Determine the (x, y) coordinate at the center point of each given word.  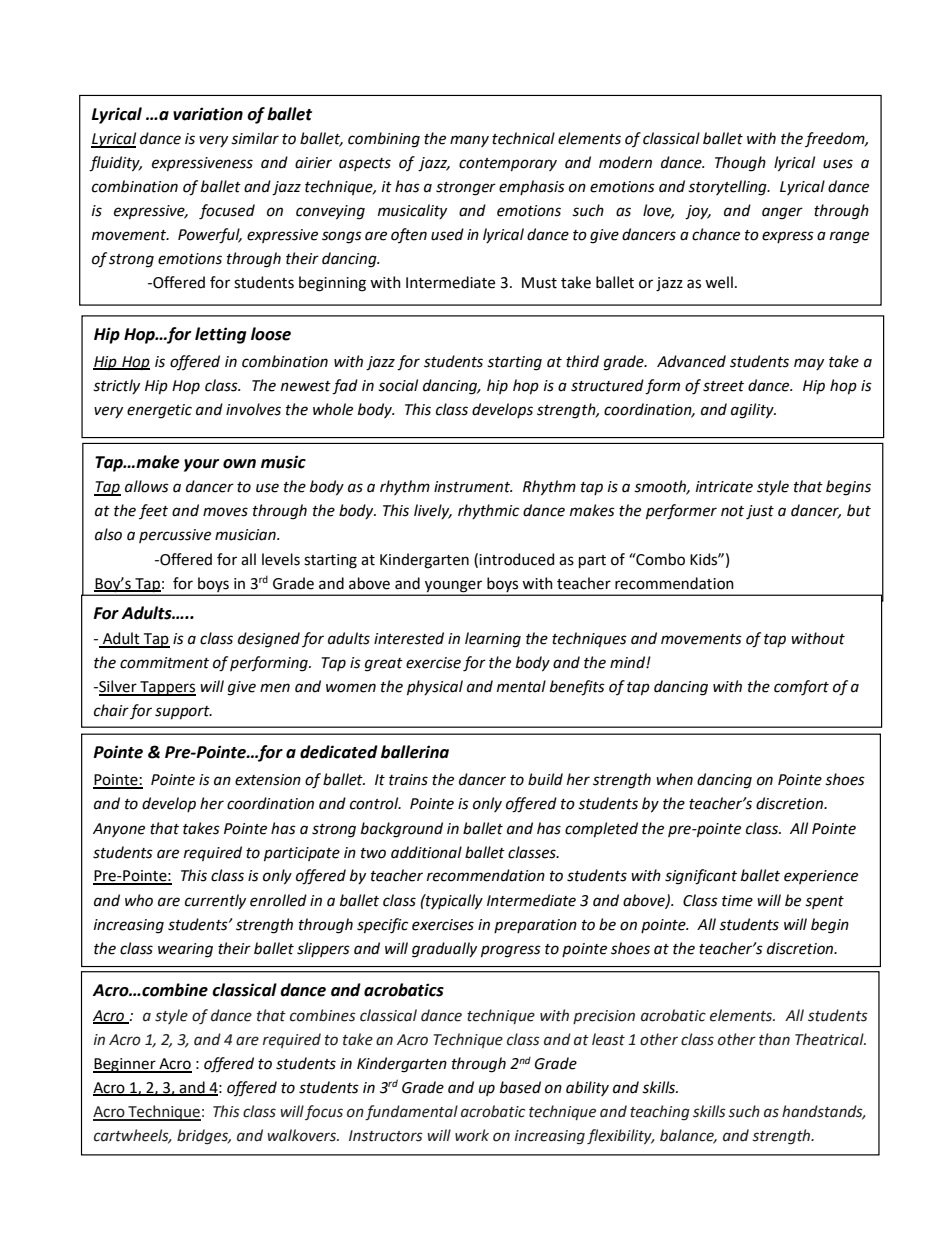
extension (268, 780)
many (469, 141)
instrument (473, 487)
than (774, 1039)
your (201, 465)
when (674, 779)
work (472, 1135)
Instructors (386, 1136)
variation (208, 114)
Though (740, 164)
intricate (724, 487)
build (545, 779)
